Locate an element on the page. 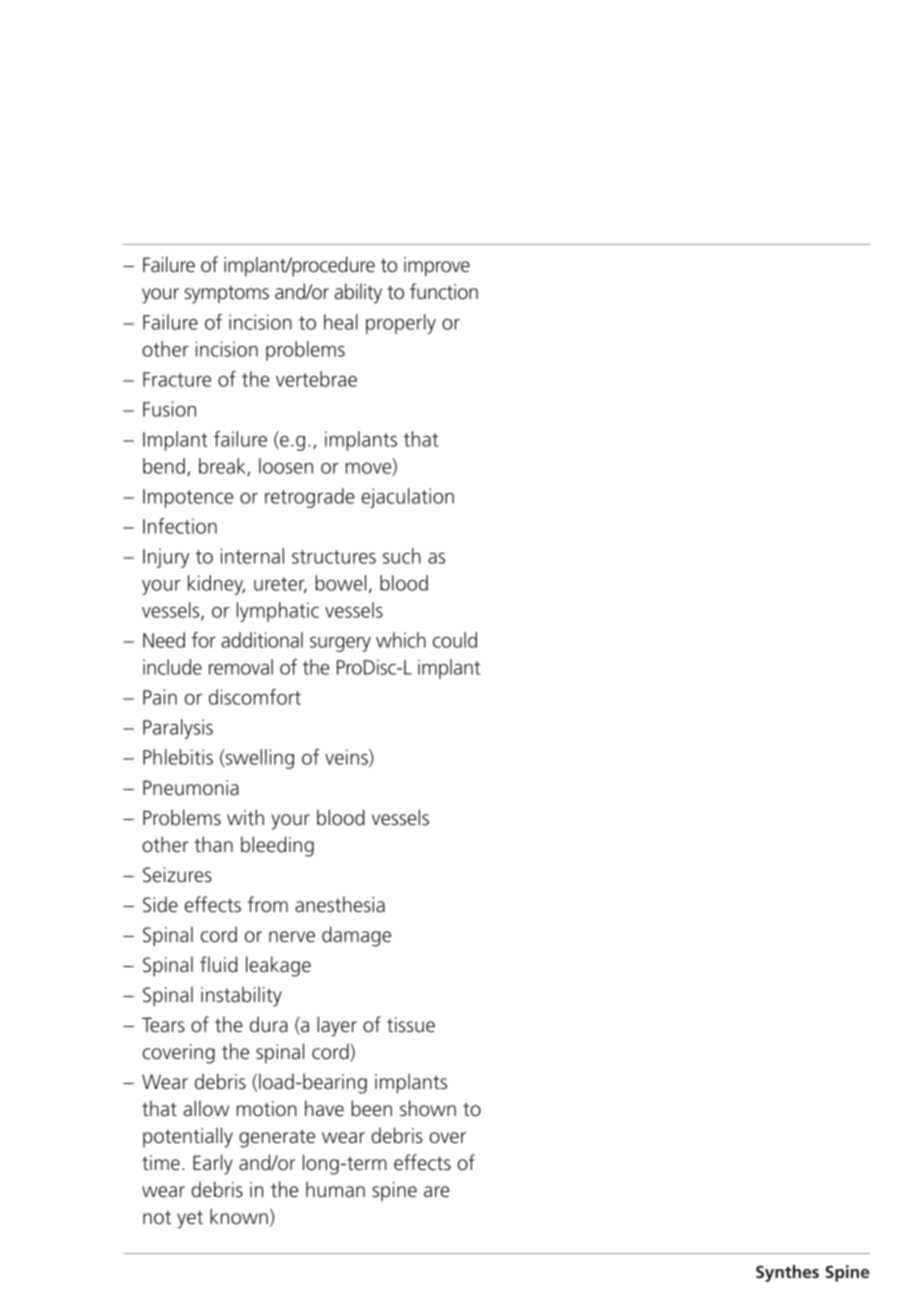 The height and width of the page is (1316, 920). retrograde is located at coordinates (310, 498).
